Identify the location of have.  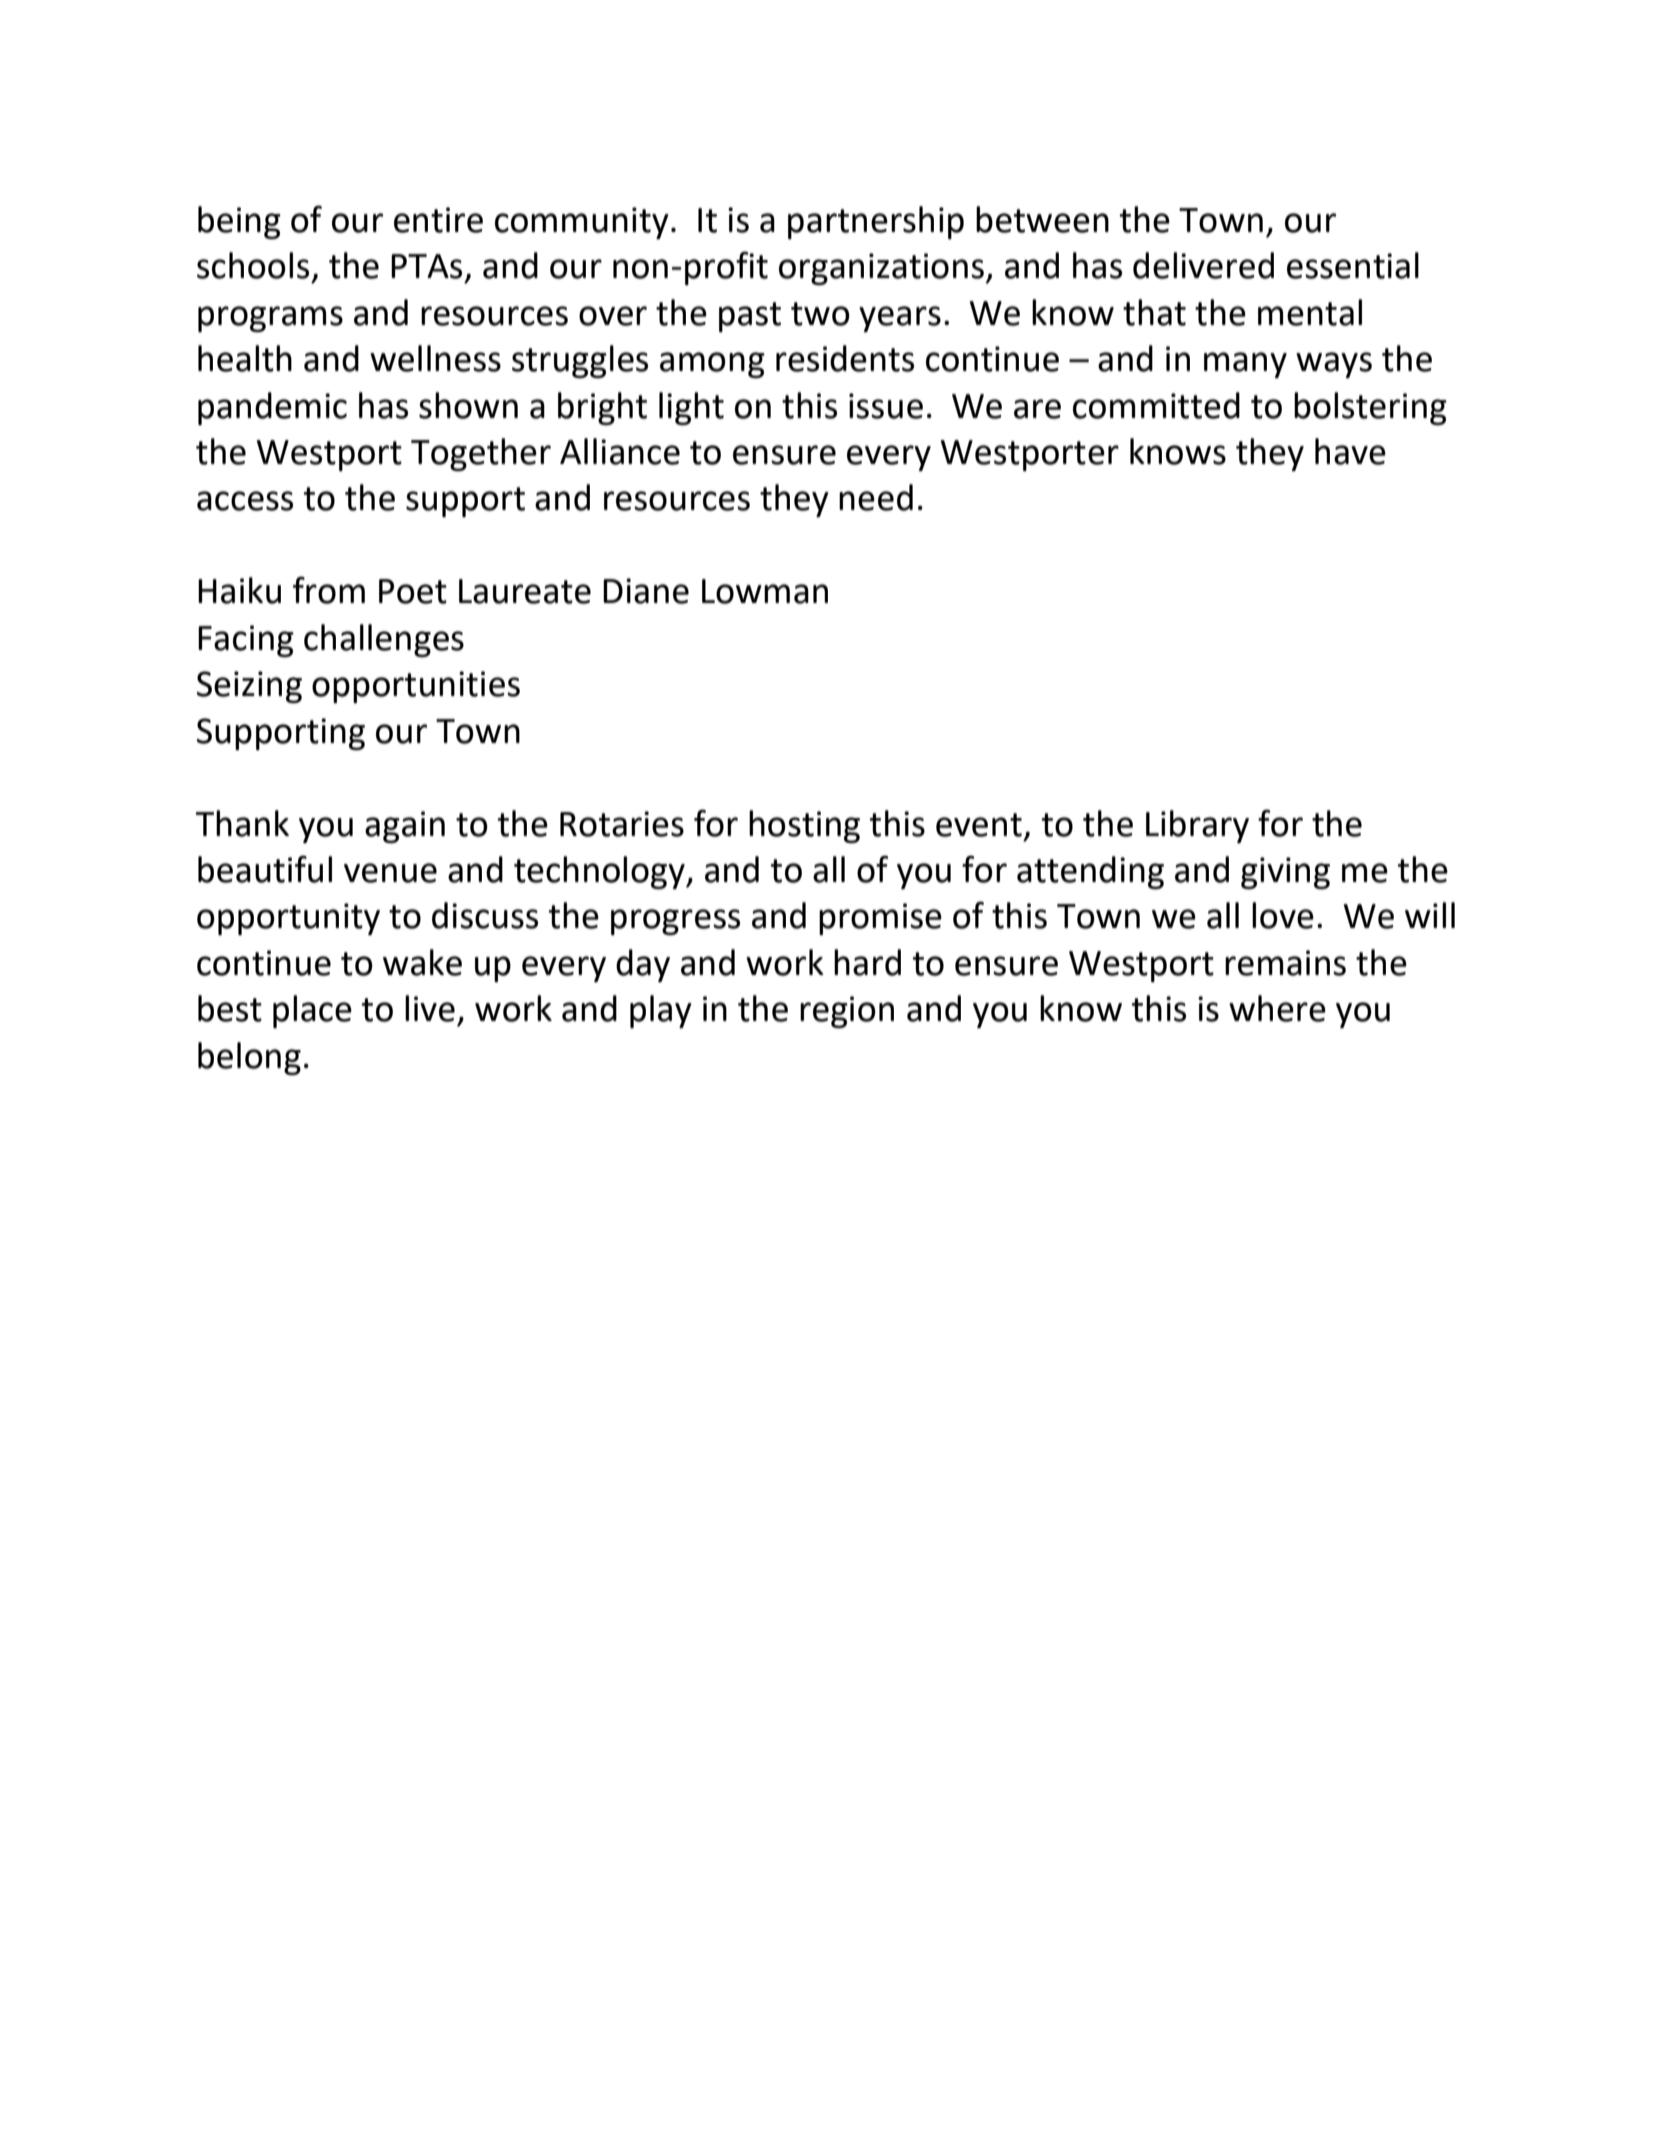
(1350, 451).
